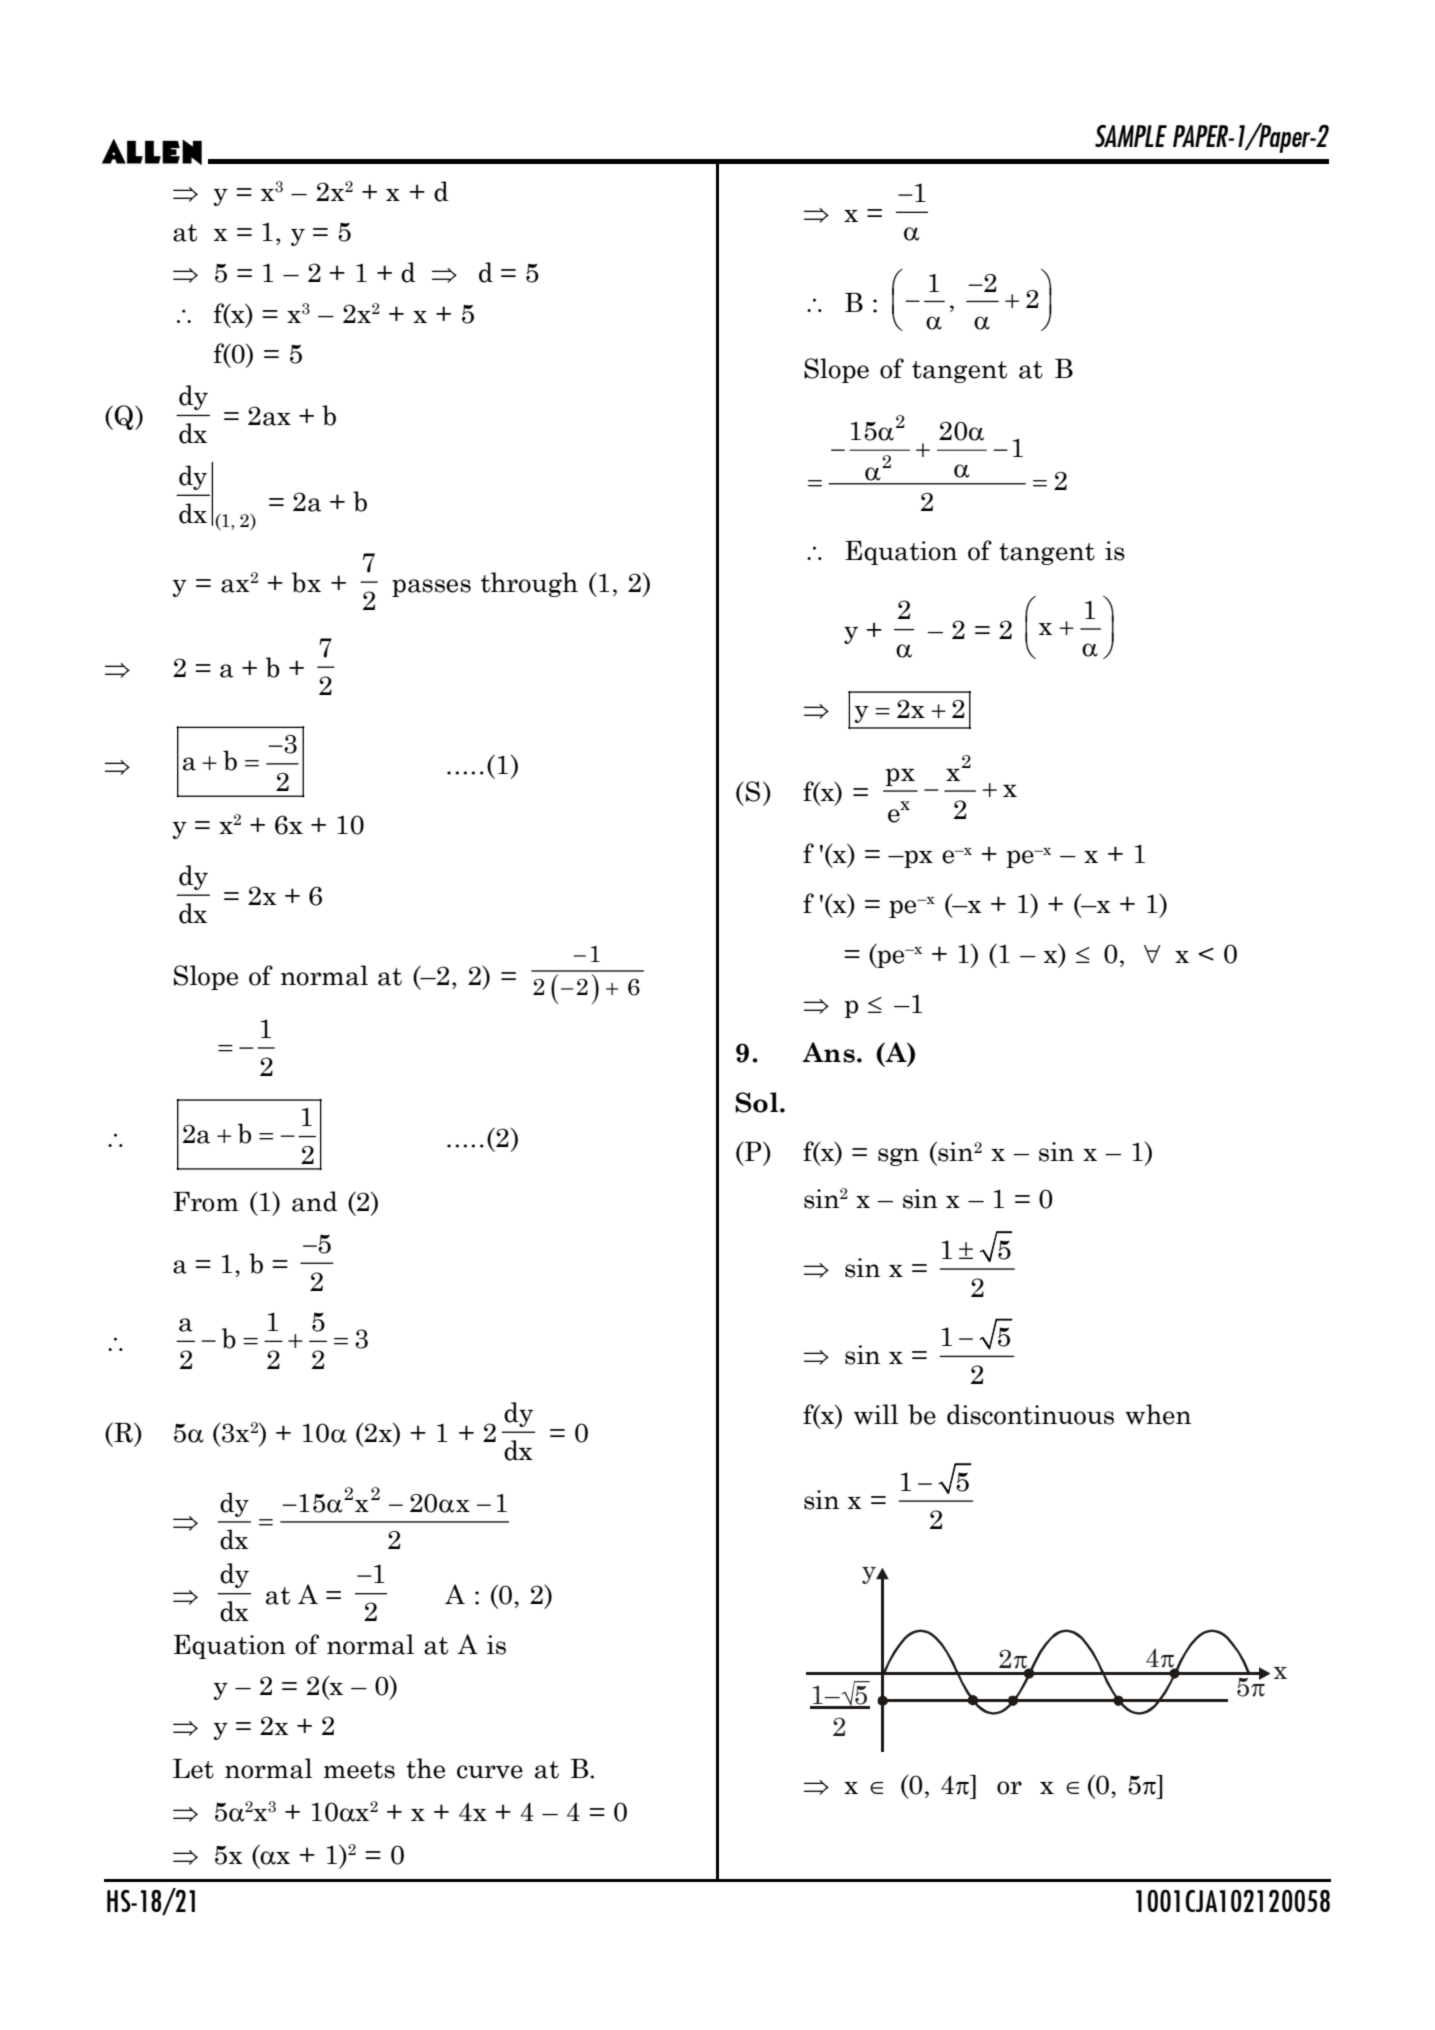 The image size is (1435, 2030). Describe the element at coordinates (315, 1201) in the page. I see `and` at that location.
